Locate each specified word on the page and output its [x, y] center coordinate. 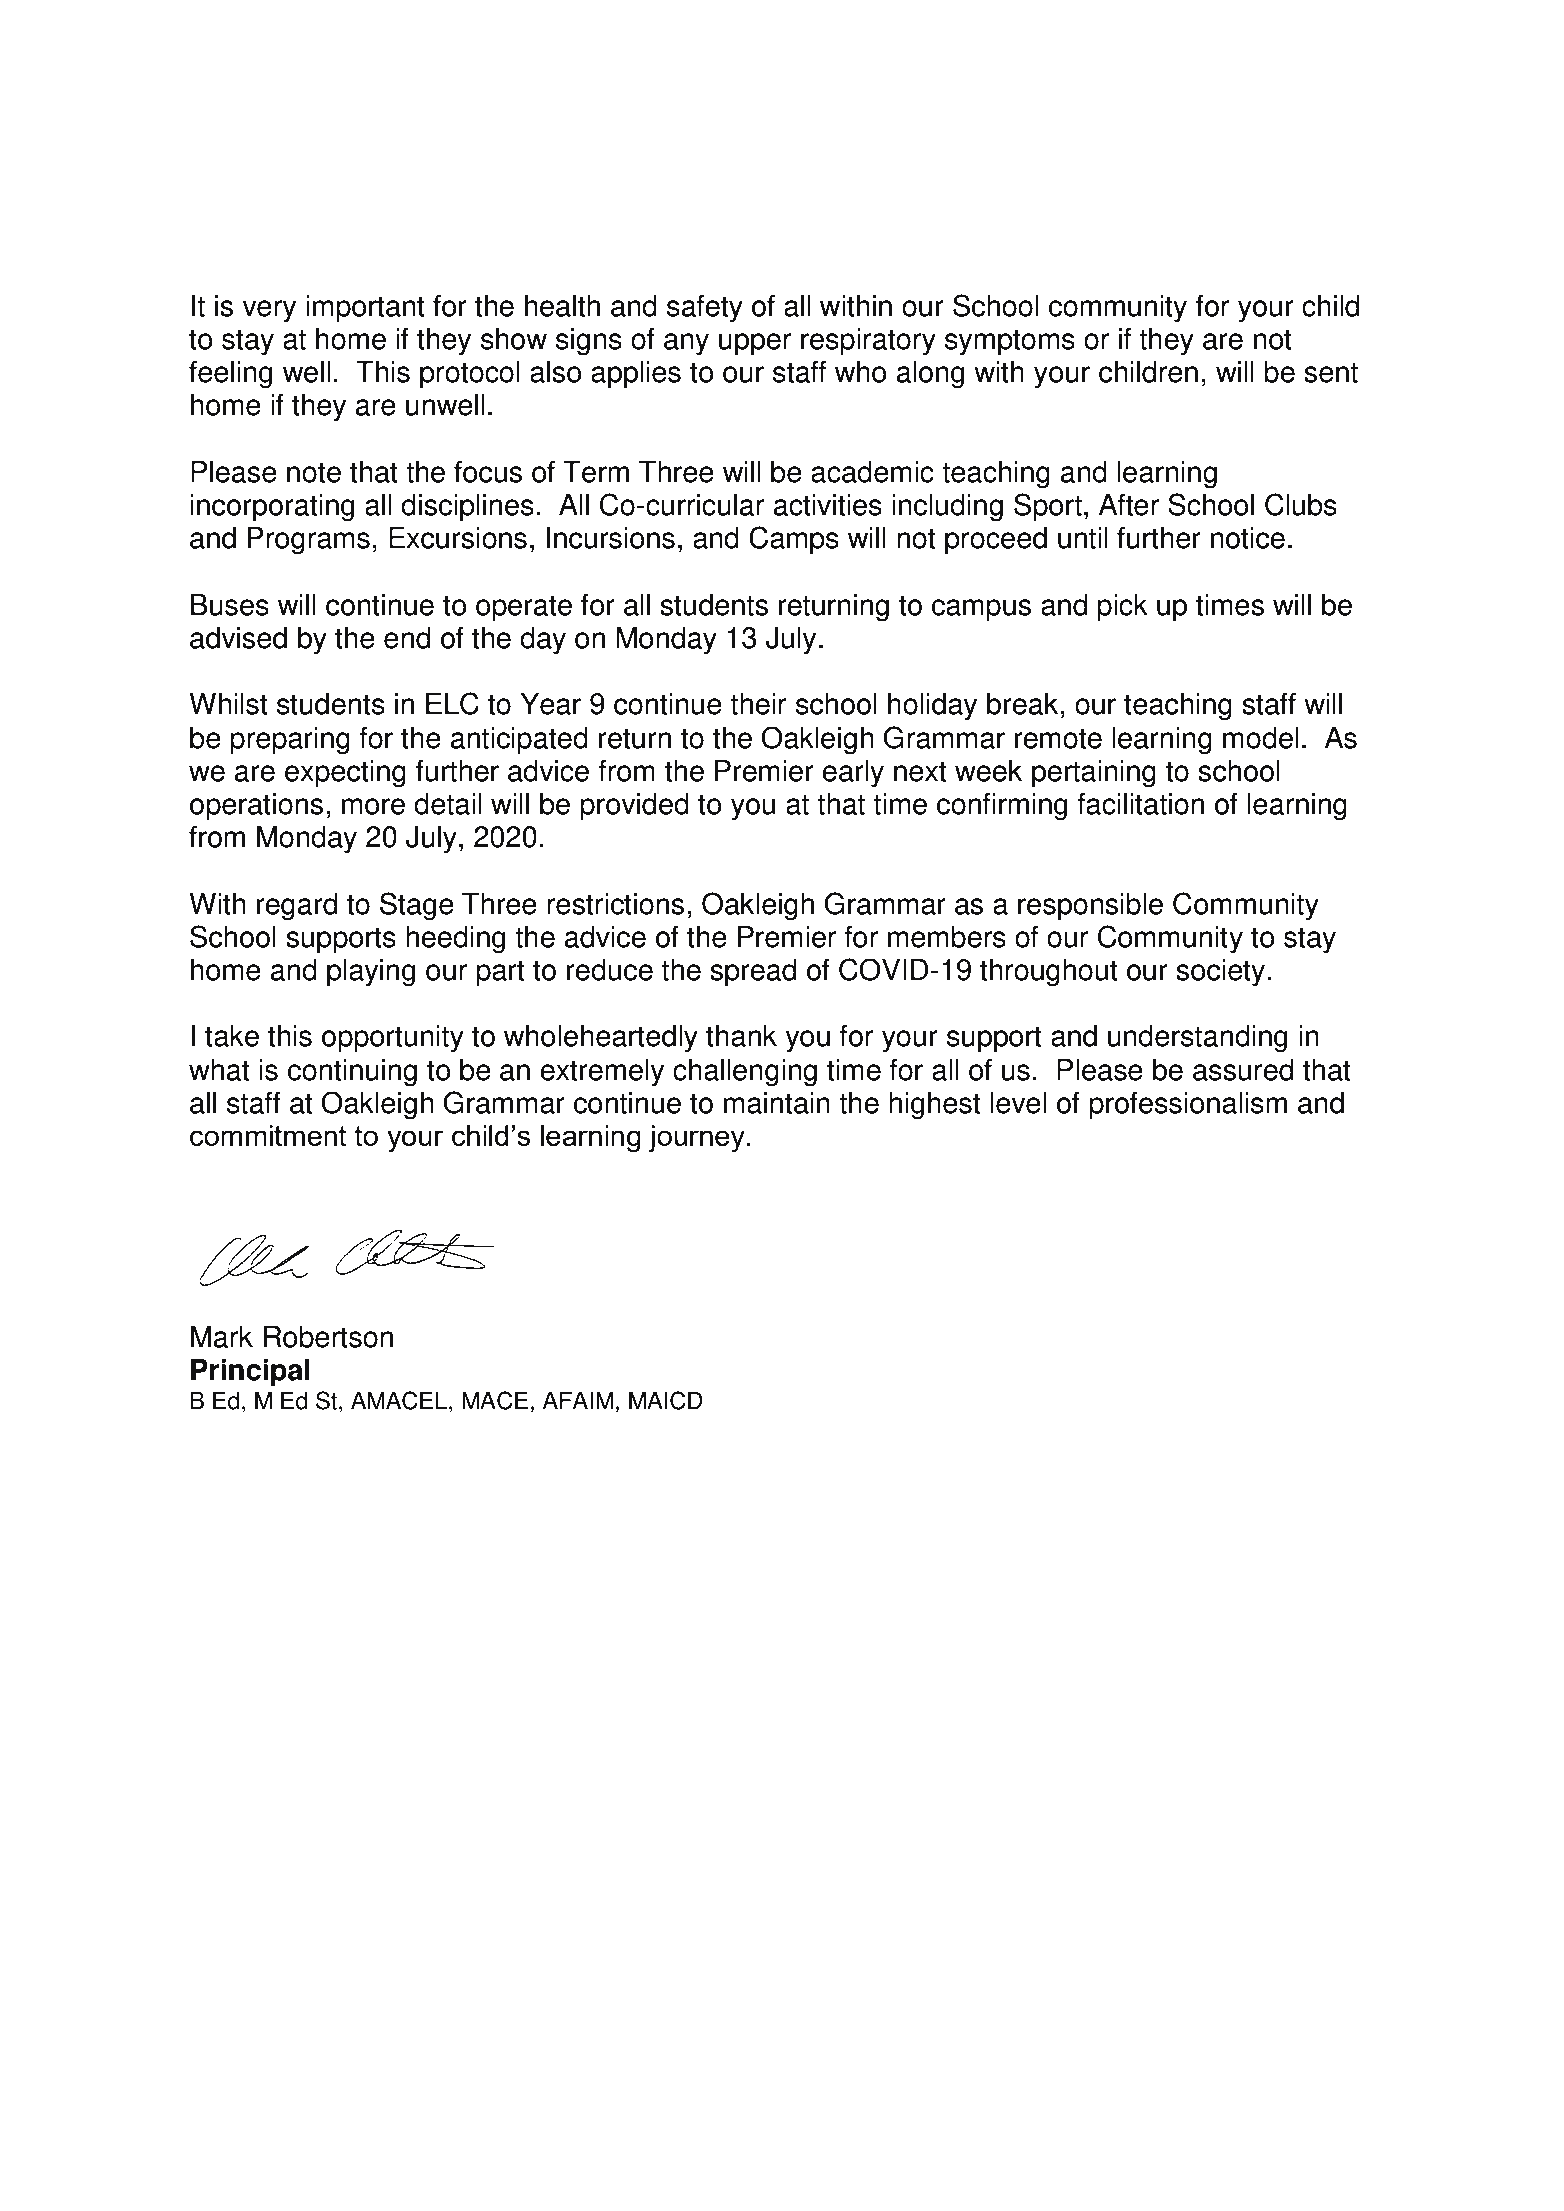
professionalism [1188, 1105]
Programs [309, 541]
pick [1122, 608]
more [373, 806]
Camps [794, 540]
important [365, 309]
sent [1331, 372]
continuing [352, 1073]
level [1018, 1103]
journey [696, 1139]
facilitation [1140, 803]
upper [755, 344]
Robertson [328, 1337]
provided [634, 807]
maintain [777, 1103]
